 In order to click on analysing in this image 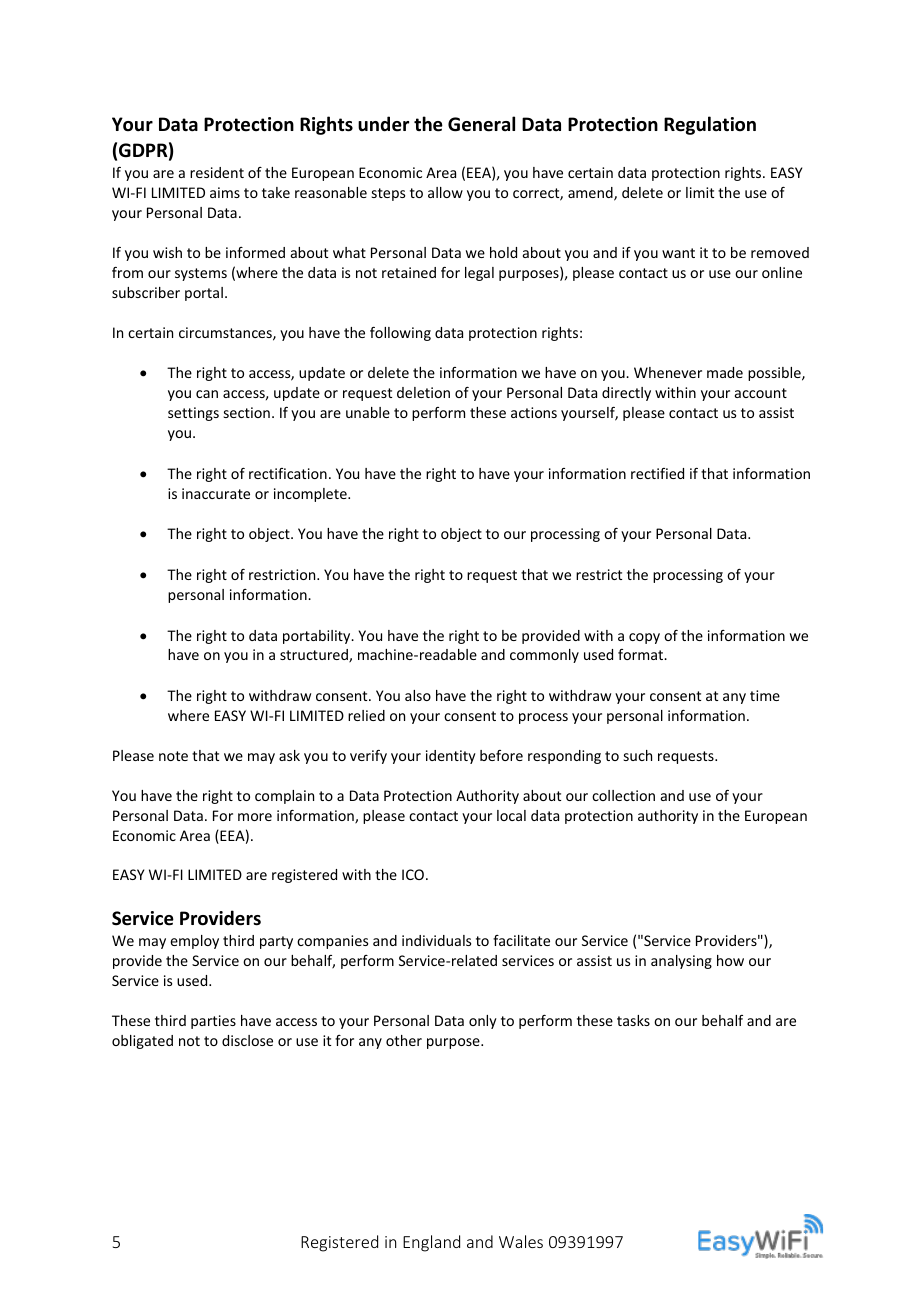, I will do `click(681, 962)`.
